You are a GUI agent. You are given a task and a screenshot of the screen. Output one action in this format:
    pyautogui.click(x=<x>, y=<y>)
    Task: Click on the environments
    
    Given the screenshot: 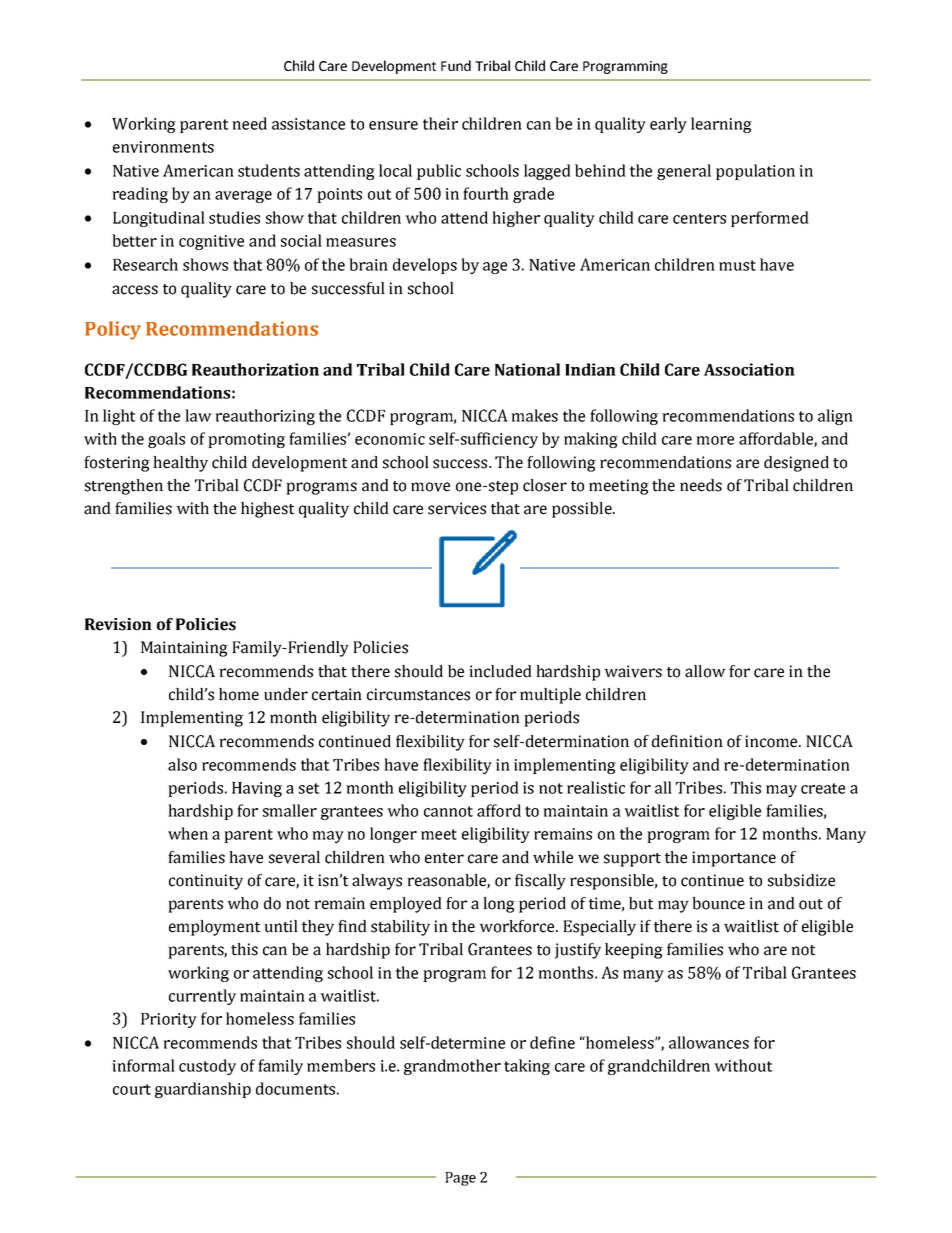 What is the action you would take?
    pyautogui.click(x=163, y=147)
